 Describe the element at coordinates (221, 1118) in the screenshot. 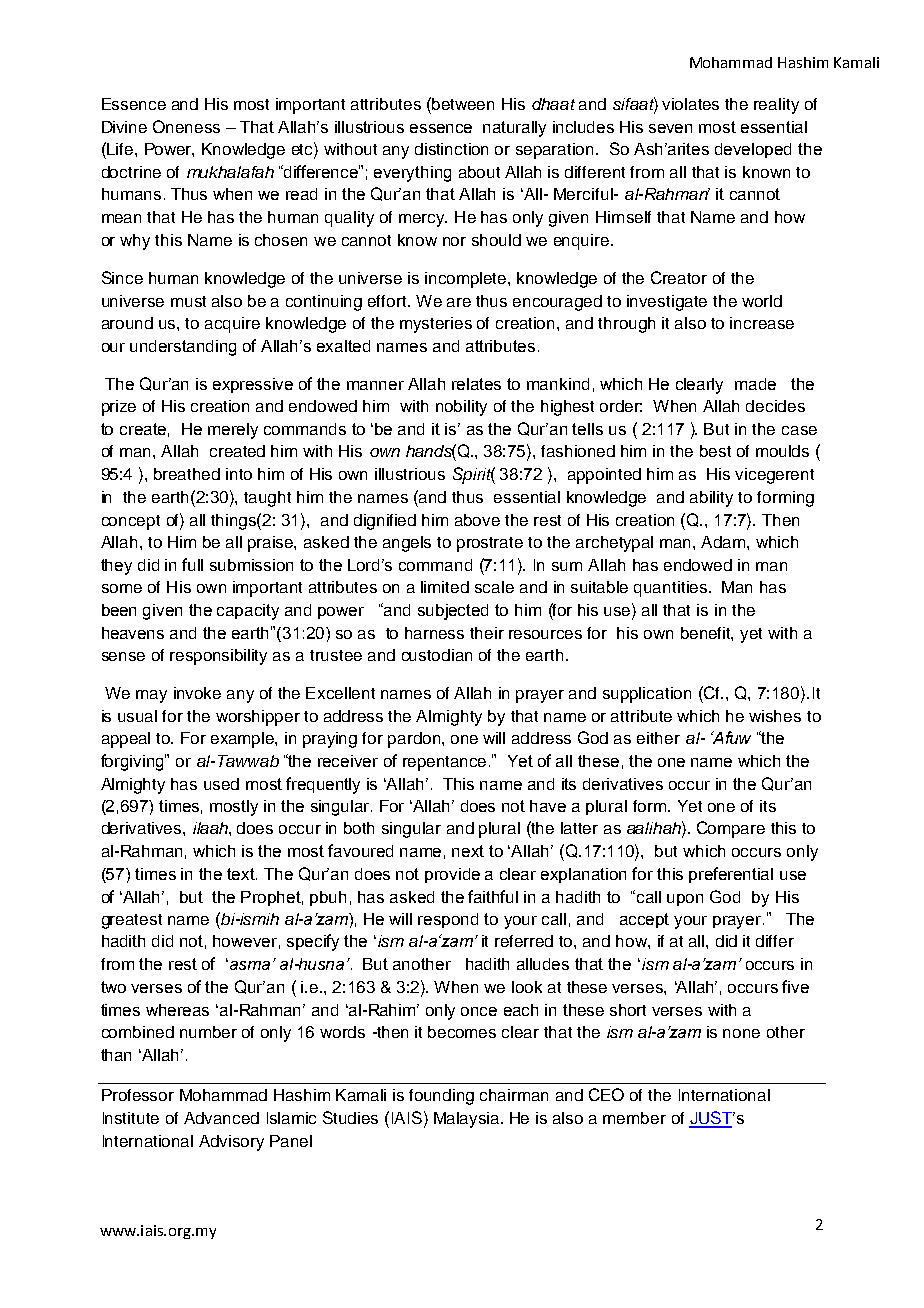

I see `Advanced` at that location.
